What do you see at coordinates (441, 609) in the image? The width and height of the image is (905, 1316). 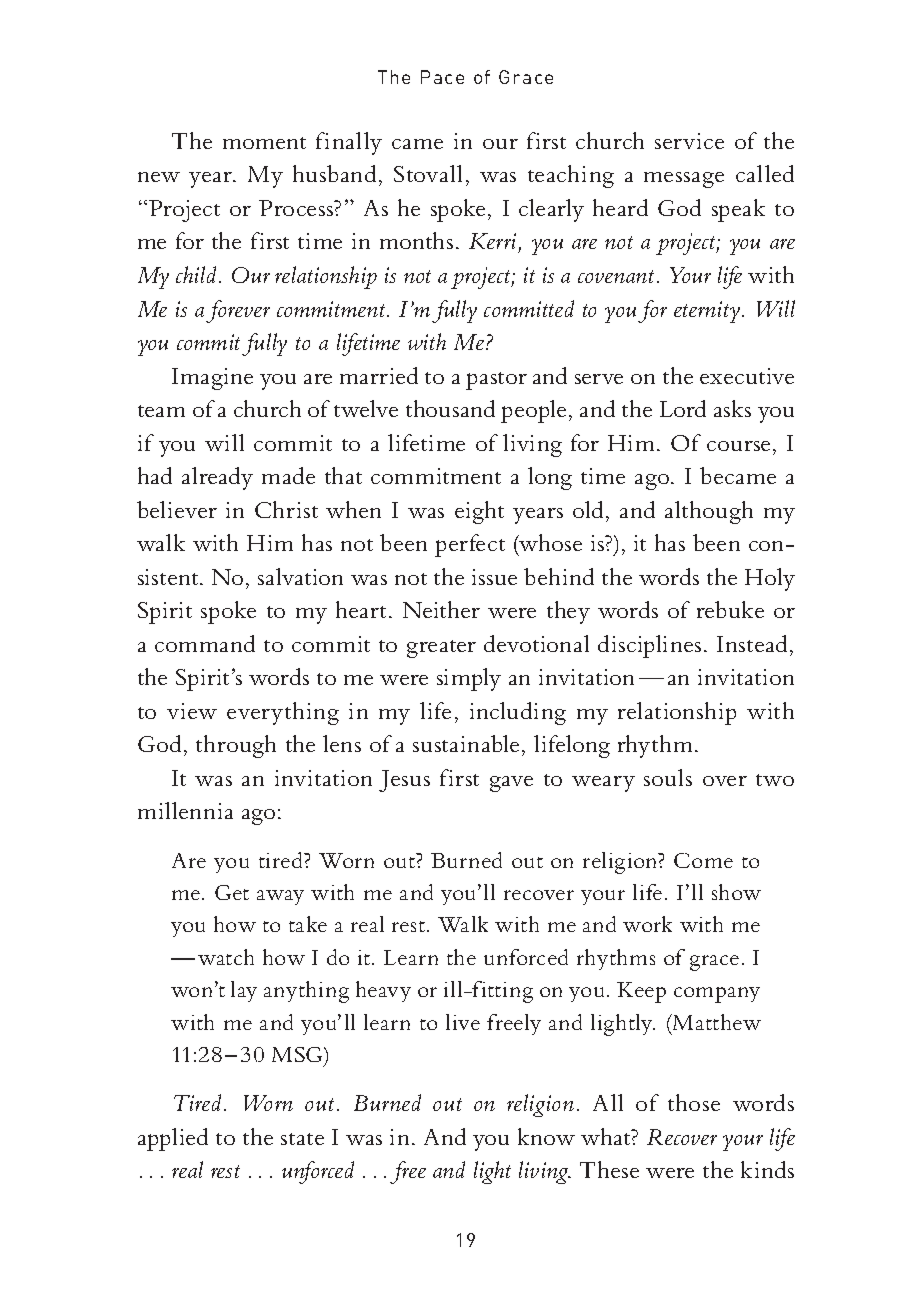 I see `Neither` at bounding box center [441, 609].
